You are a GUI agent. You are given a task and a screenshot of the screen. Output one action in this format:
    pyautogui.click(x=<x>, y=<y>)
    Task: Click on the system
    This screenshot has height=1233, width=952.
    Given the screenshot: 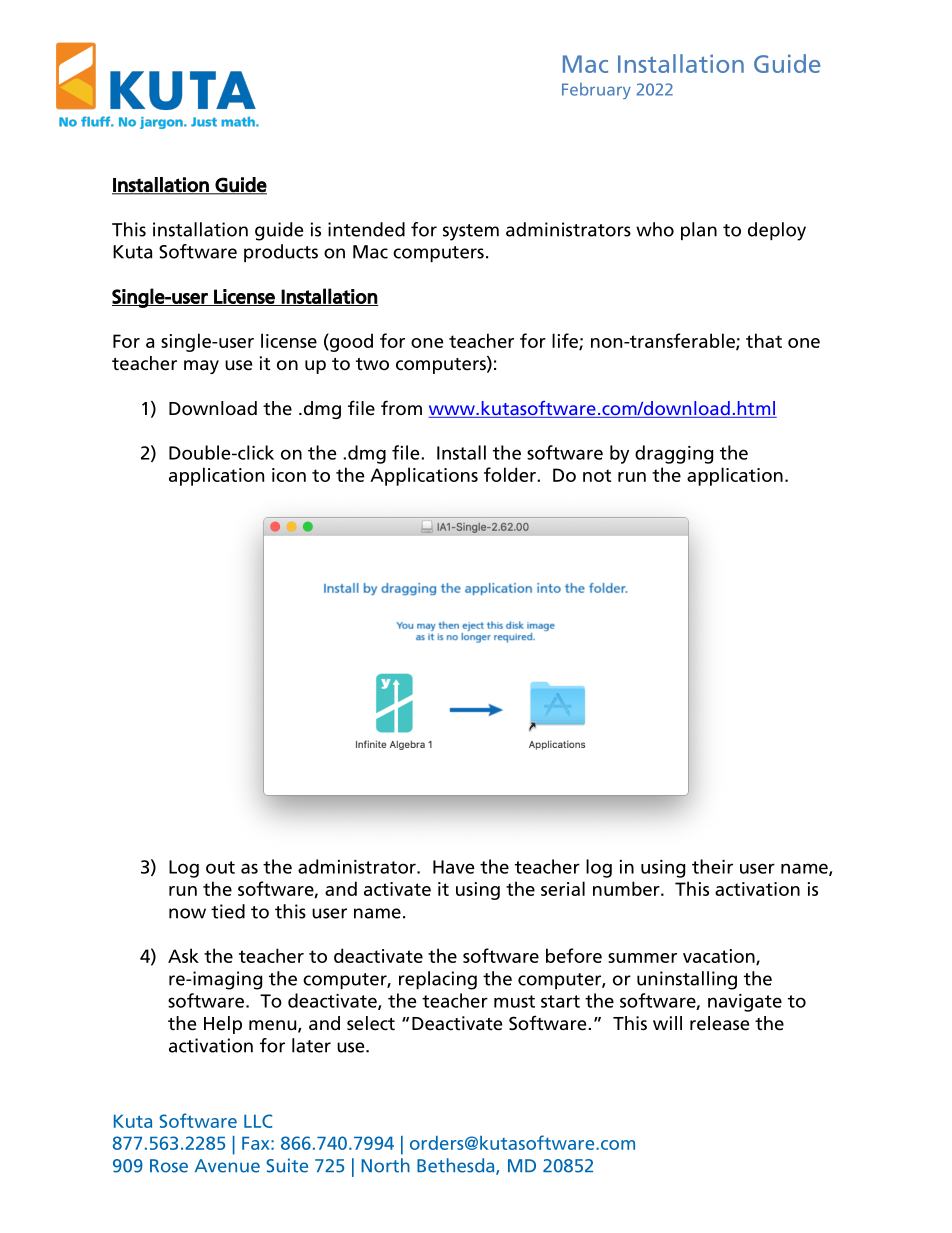 What is the action you would take?
    pyautogui.click(x=471, y=232)
